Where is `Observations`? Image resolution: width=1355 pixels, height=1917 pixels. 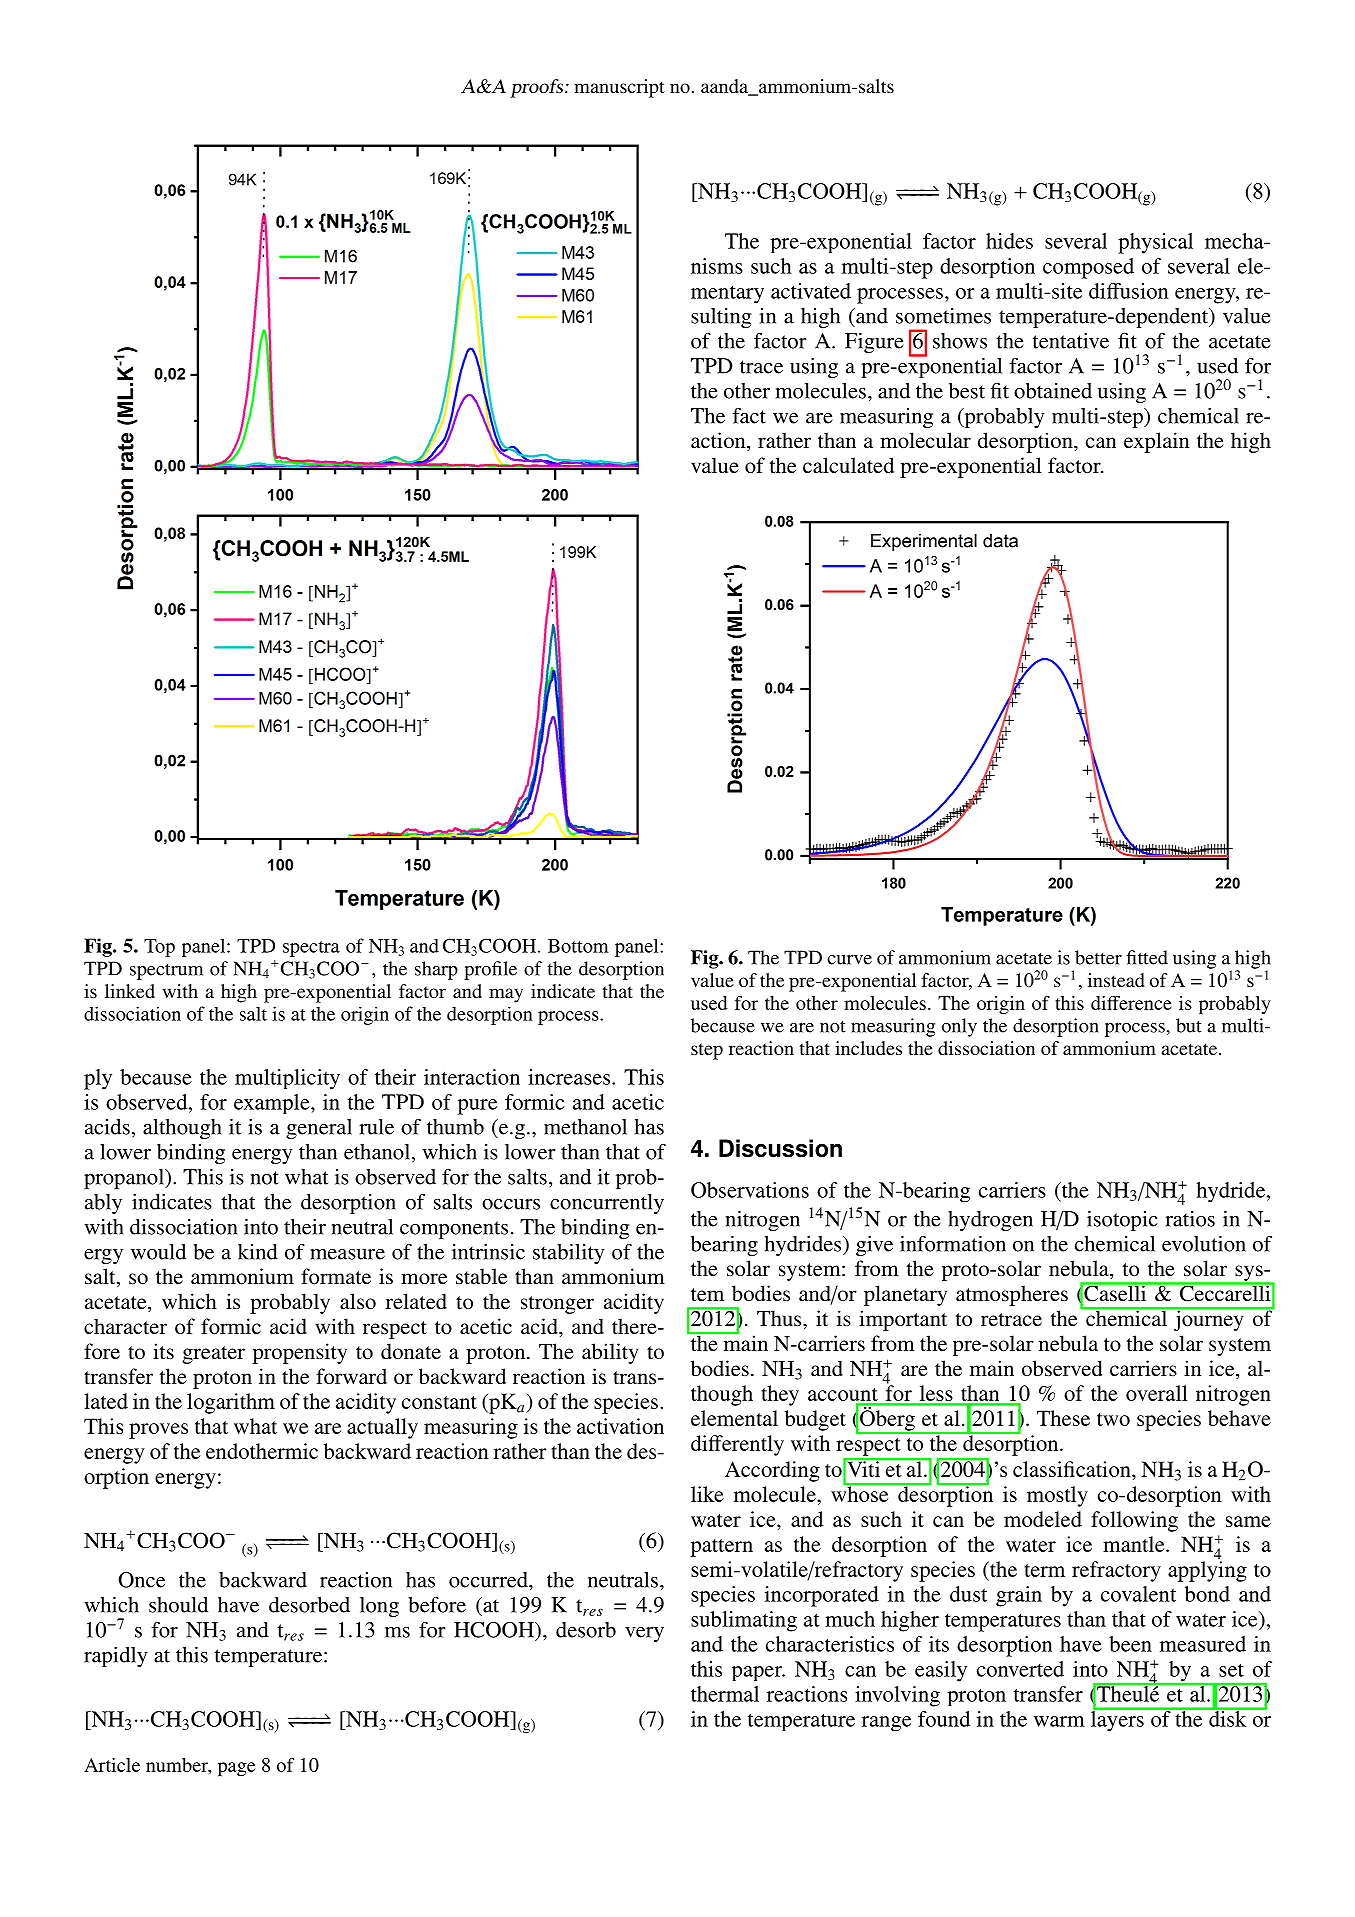
Observations is located at coordinates (750, 1190).
